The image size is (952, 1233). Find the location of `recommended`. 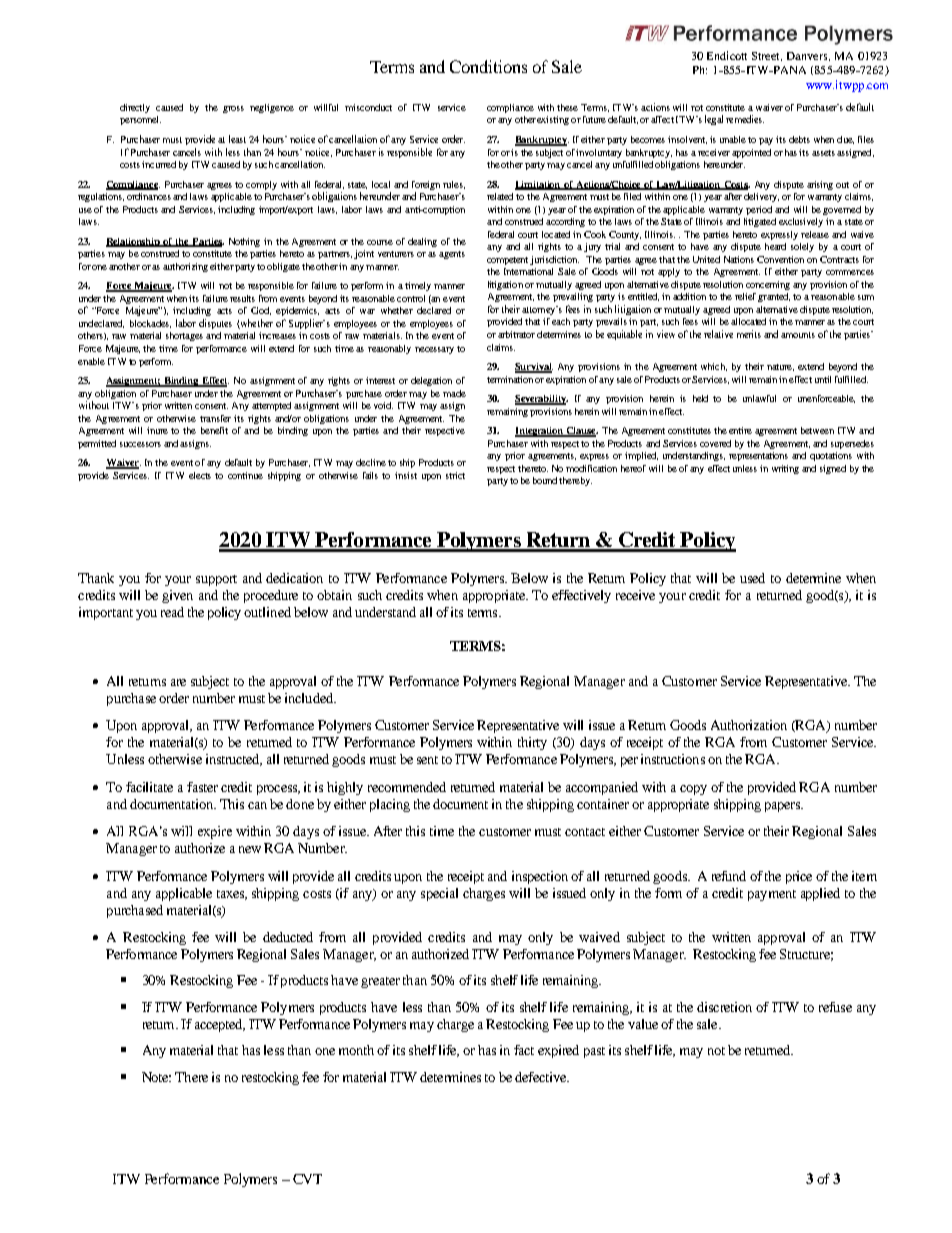

recommended is located at coordinates (407, 787).
